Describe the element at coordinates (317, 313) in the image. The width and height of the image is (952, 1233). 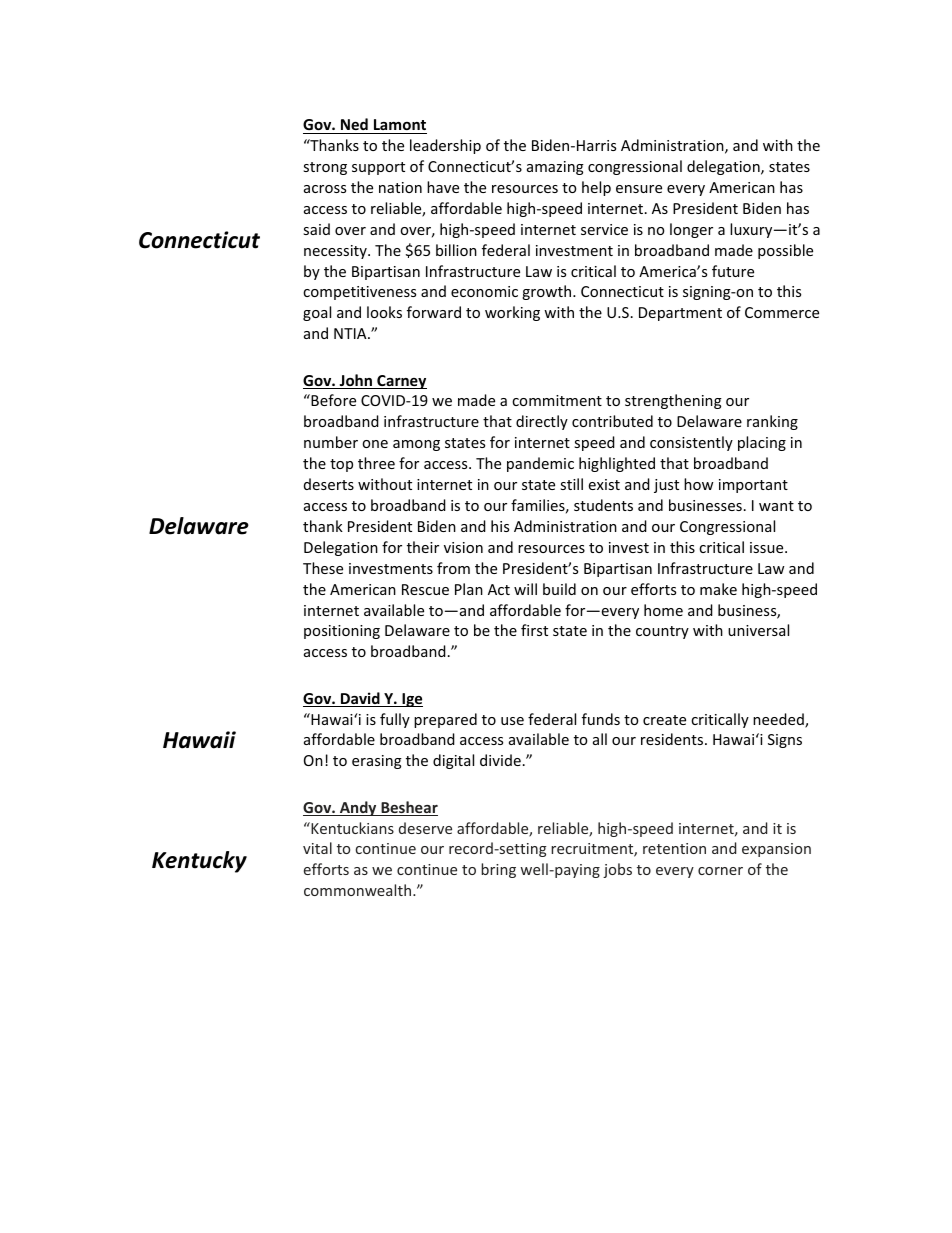
I see `goal` at that location.
